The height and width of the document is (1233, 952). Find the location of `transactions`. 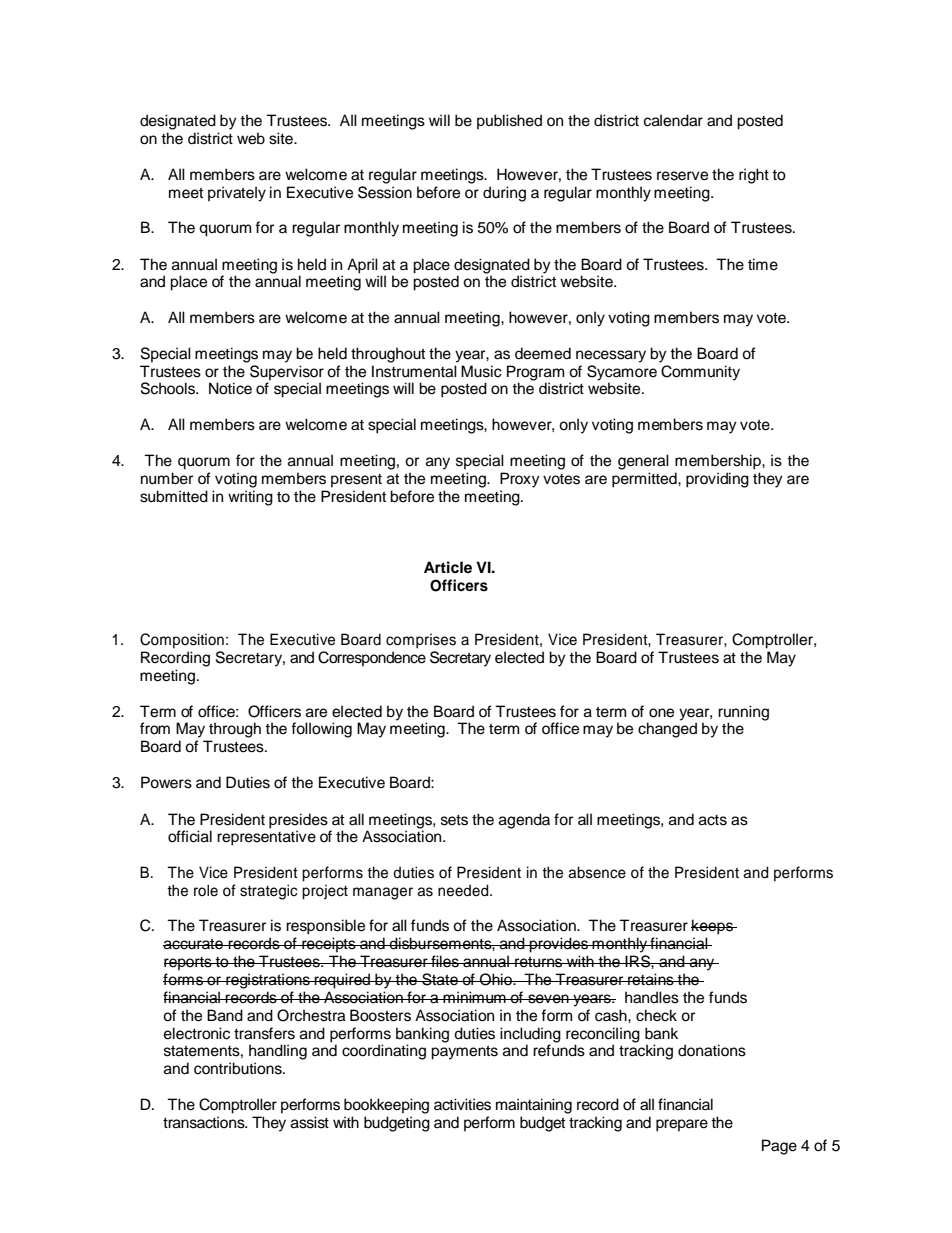

transactions is located at coordinates (205, 1122).
